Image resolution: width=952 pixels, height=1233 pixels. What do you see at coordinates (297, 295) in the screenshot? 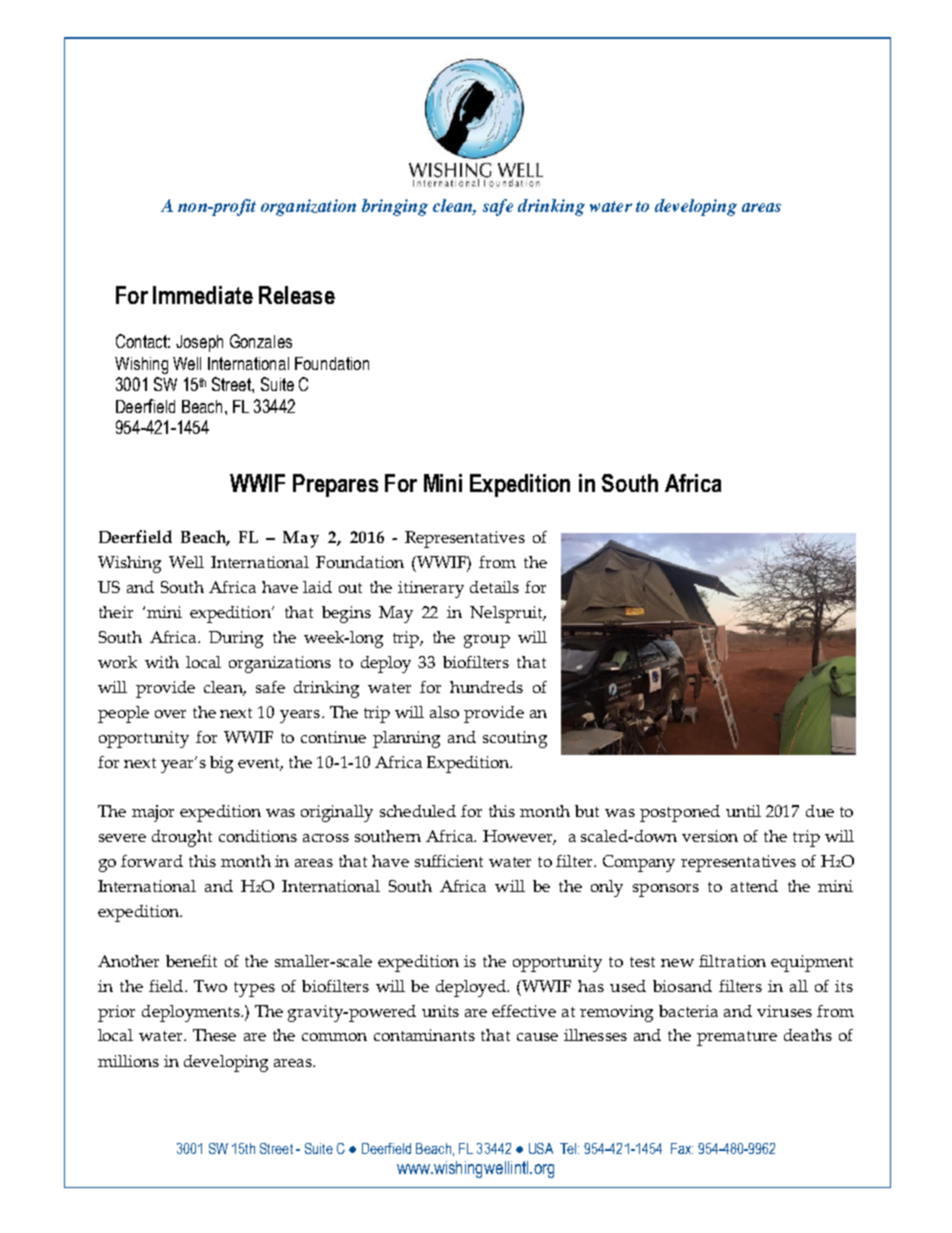
I see `Release` at bounding box center [297, 295].
